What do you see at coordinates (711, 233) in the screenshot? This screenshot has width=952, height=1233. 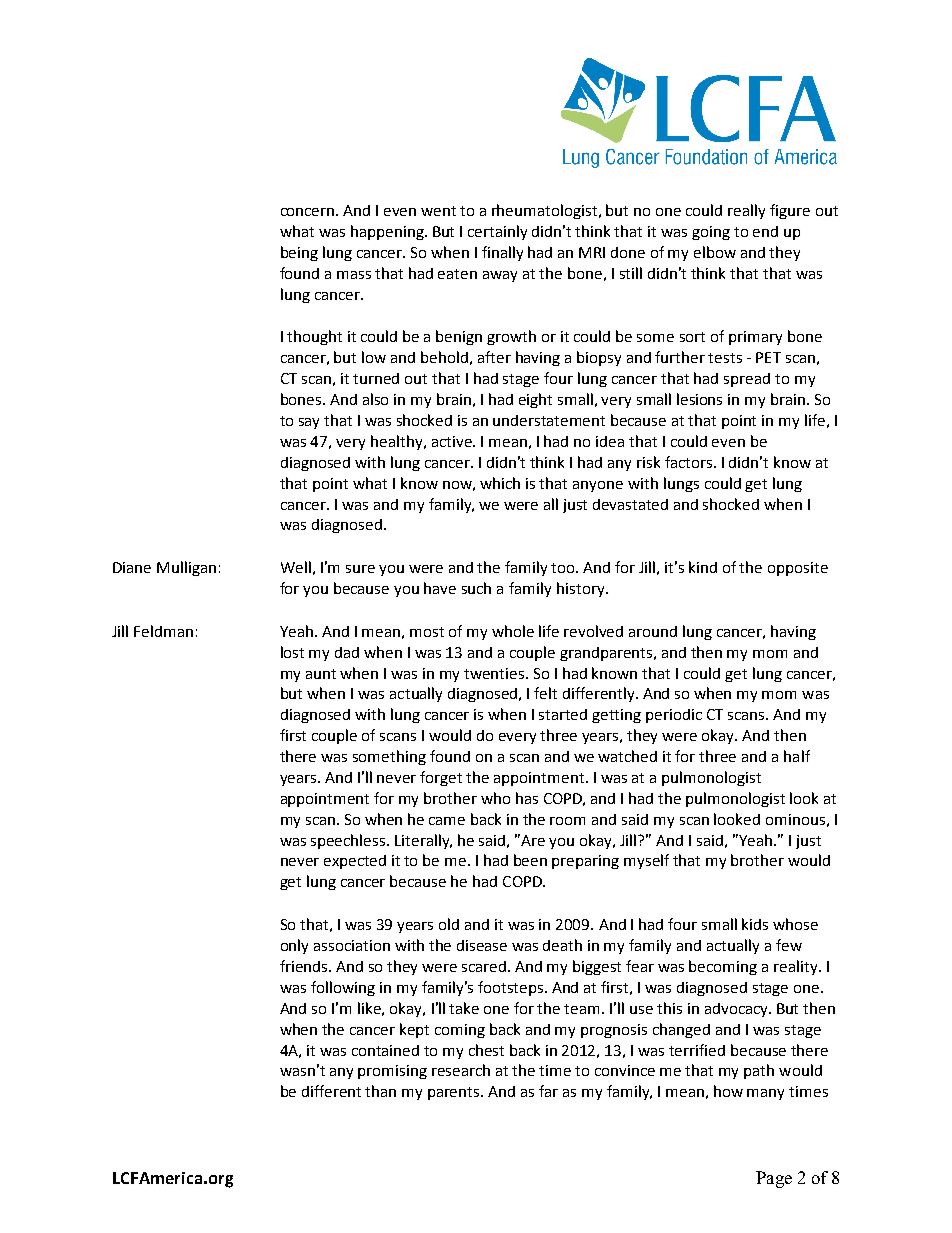 I see `going` at bounding box center [711, 233].
